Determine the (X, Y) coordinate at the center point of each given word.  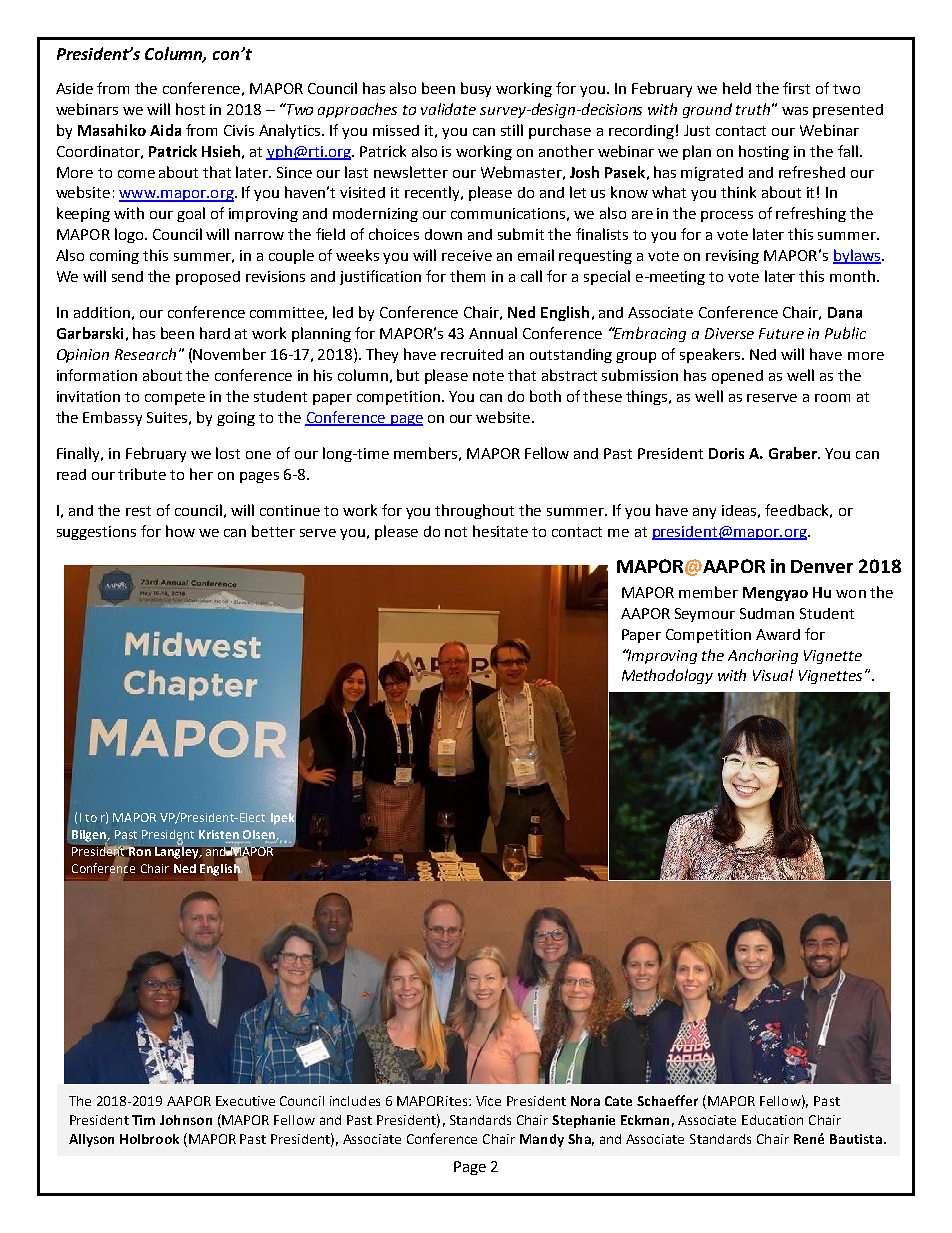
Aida (165, 130)
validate (448, 109)
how (180, 531)
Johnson (186, 1120)
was (795, 111)
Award (778, 634)
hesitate (500, 531)
